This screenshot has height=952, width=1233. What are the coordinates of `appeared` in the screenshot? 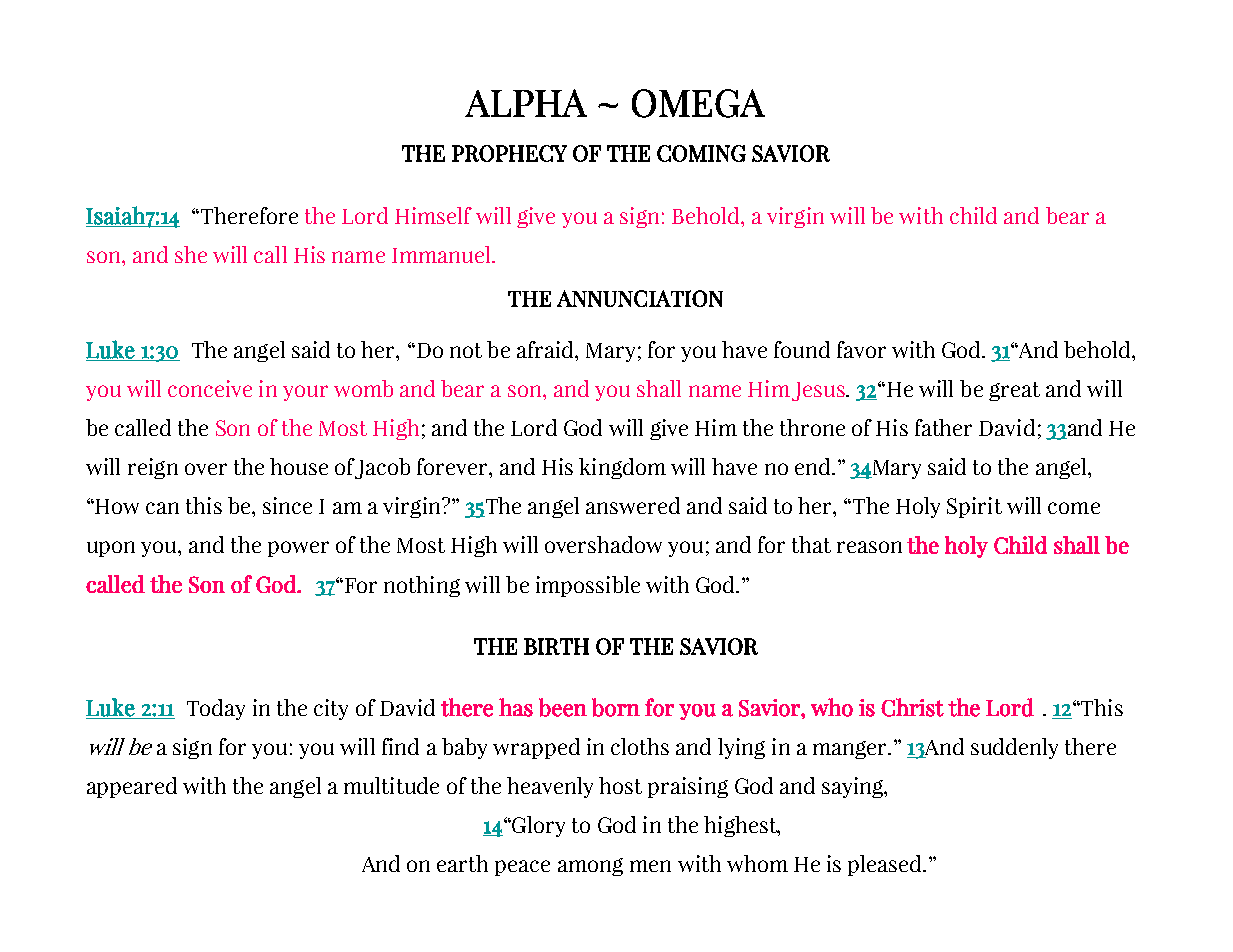 It's located at (132, 787).
